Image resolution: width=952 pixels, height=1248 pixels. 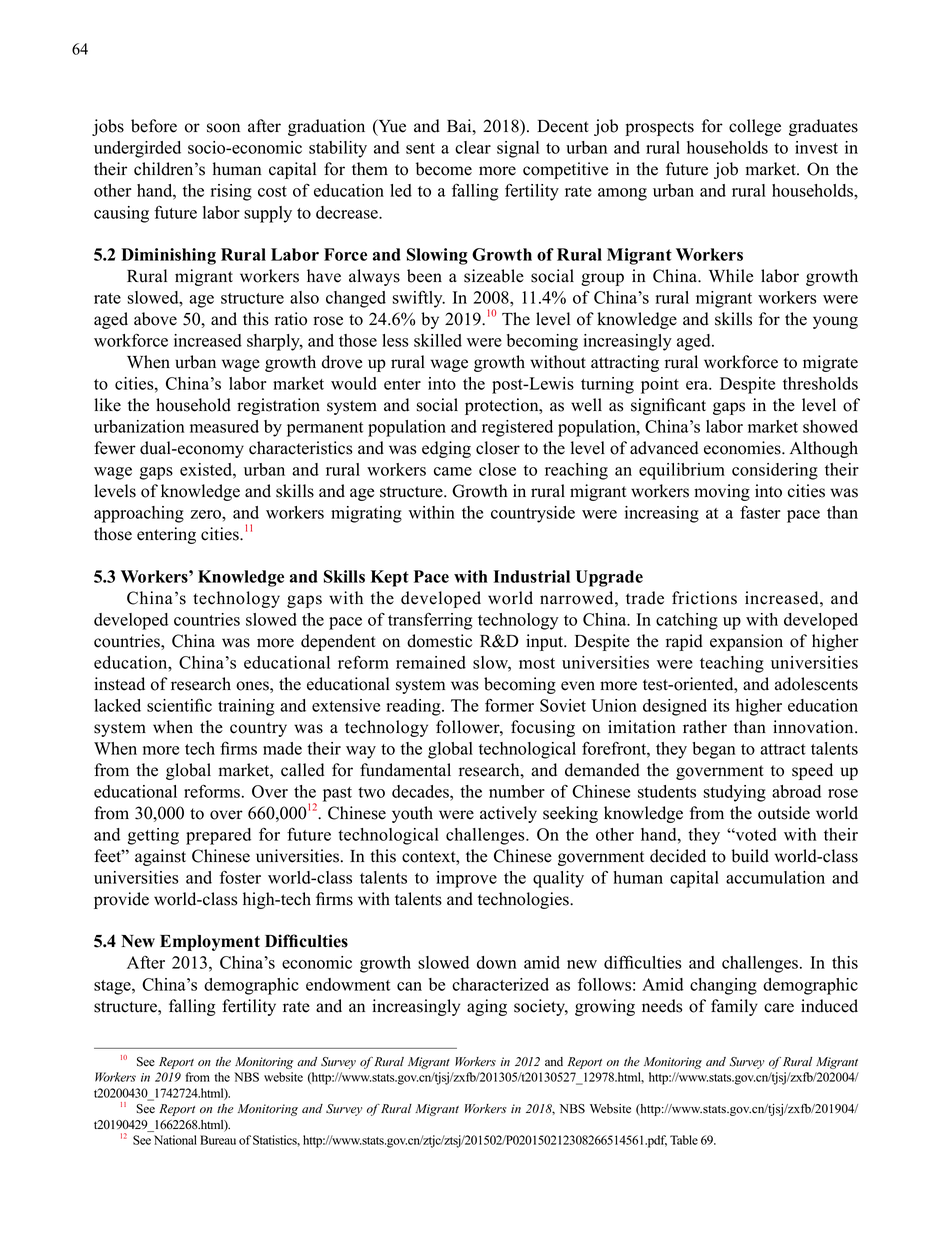 What do you see at coordinates (175, 1140) in the page?
I see `National` at bounding box center [175, 1140].
